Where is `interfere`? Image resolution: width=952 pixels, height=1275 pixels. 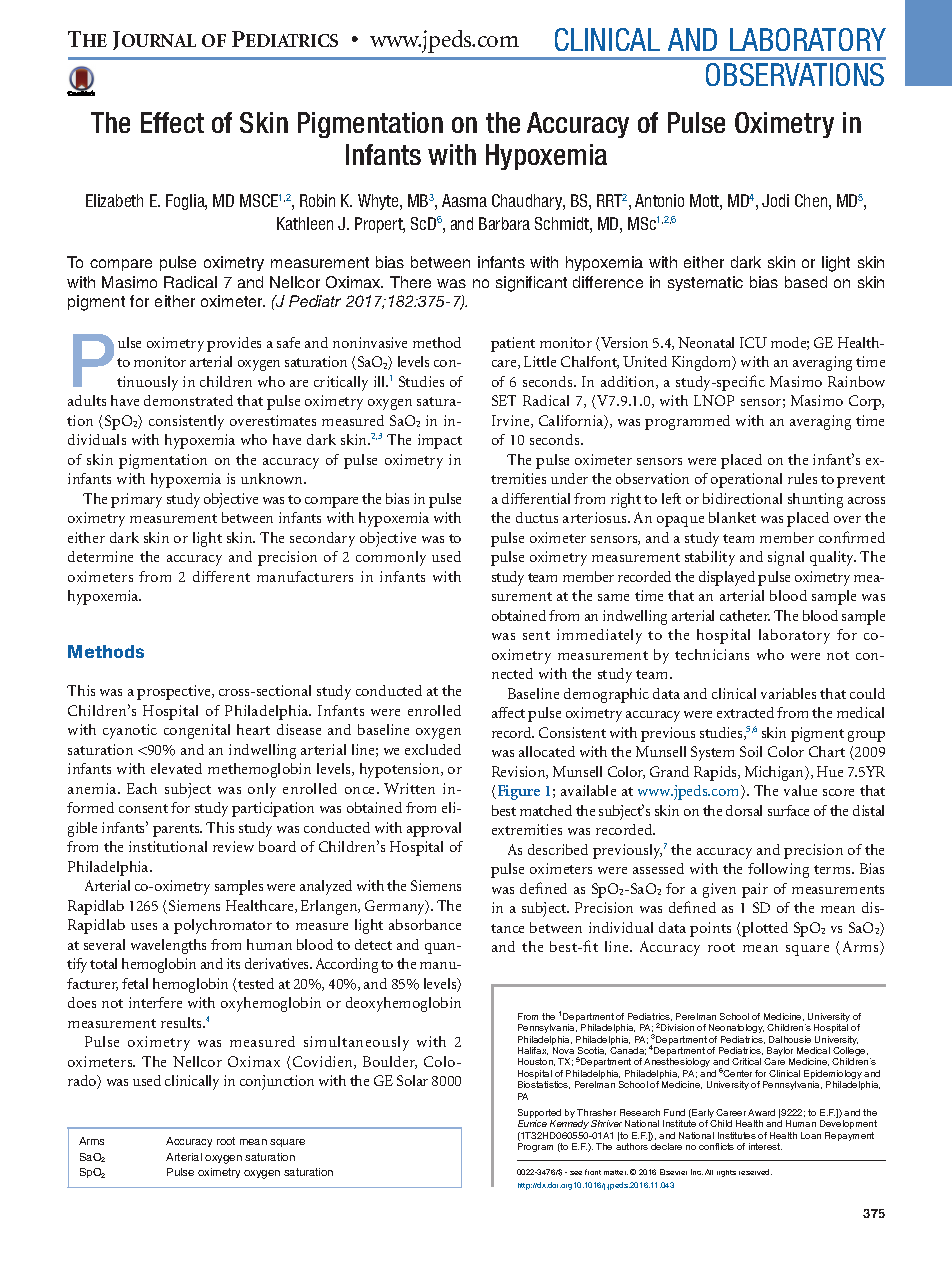
interfere is located at coordinates (155, 1002).
